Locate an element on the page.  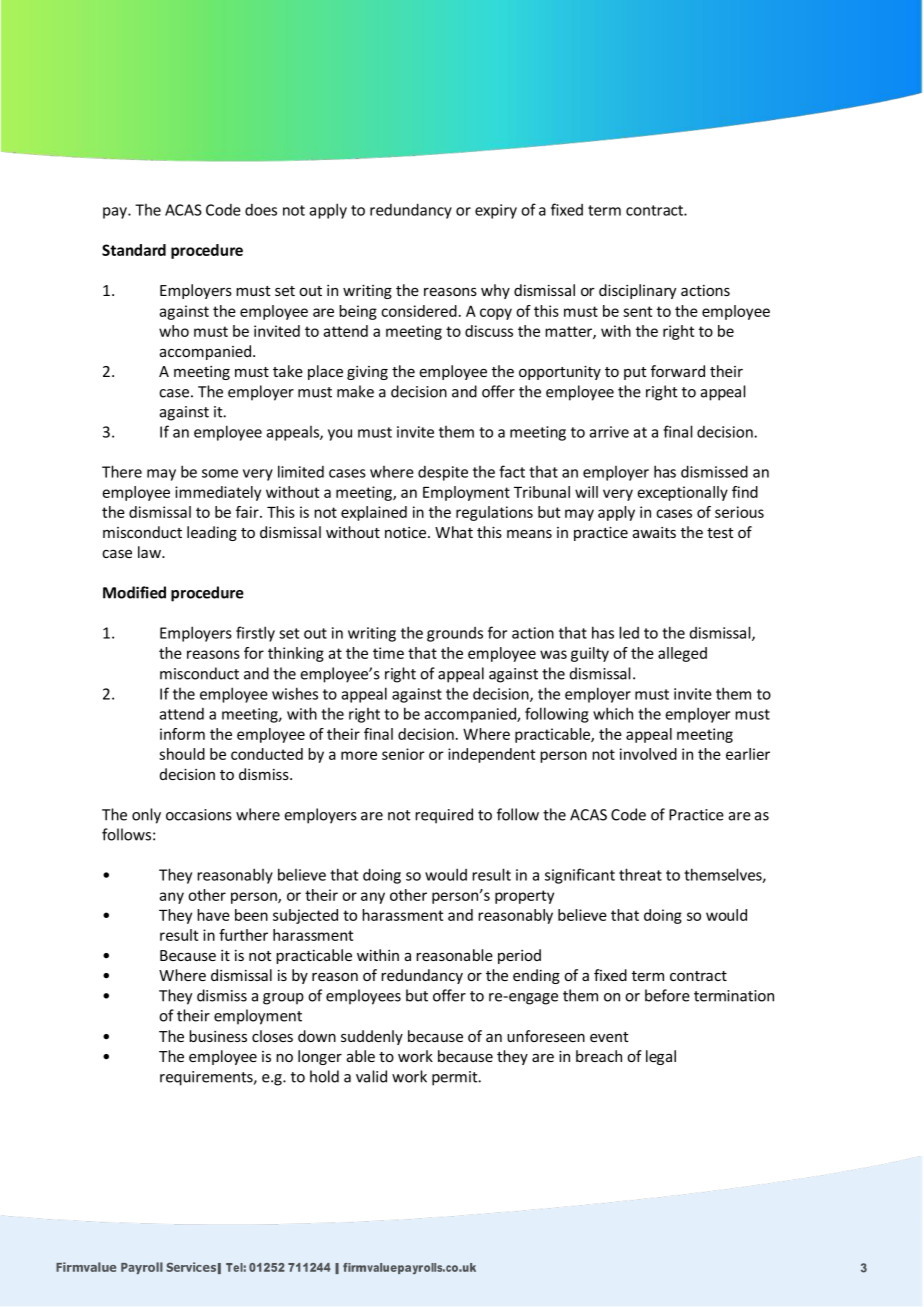
should is located at coordinates (182, 754).
